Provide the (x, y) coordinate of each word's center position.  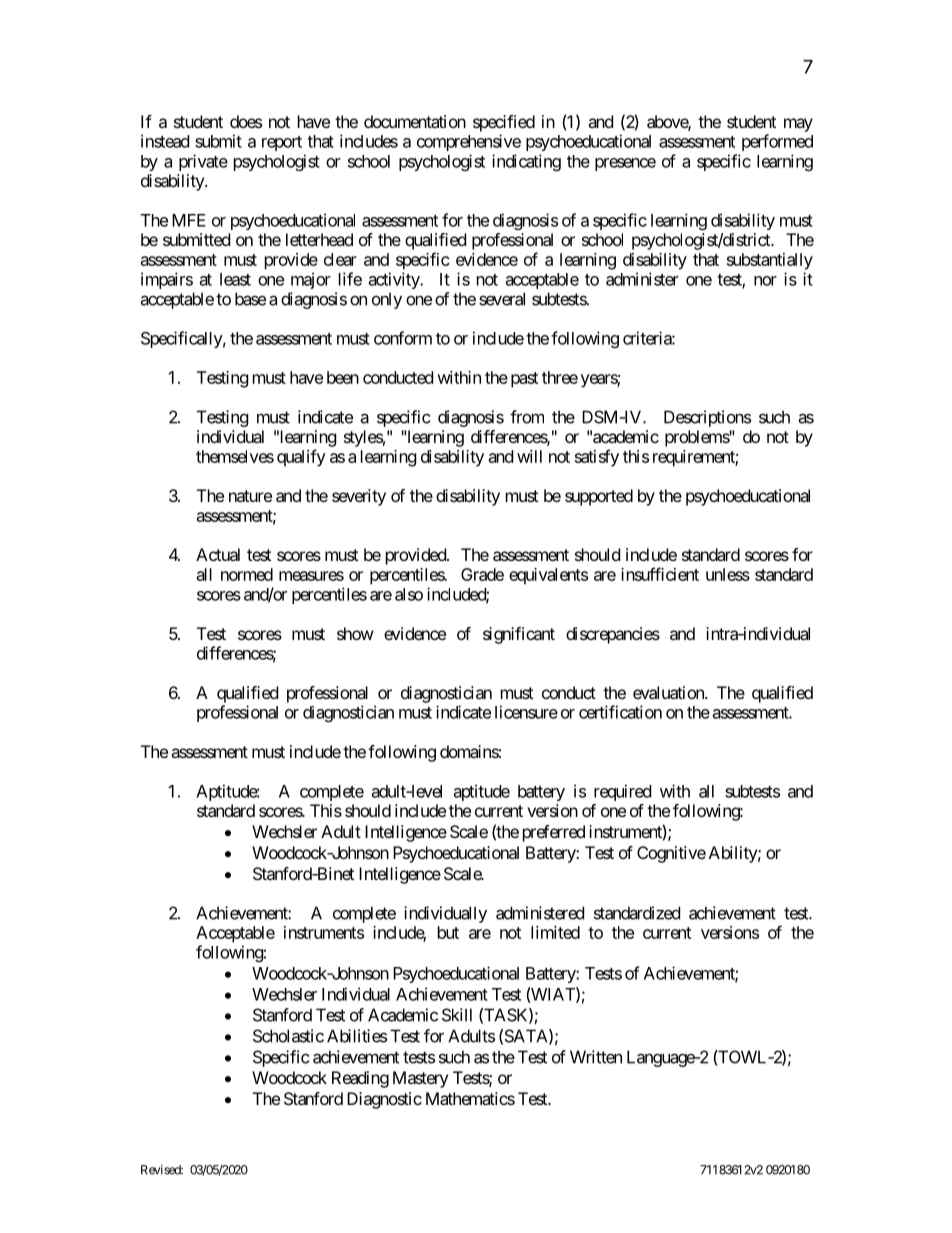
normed (247, 574)
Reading (360, 1079)
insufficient (660, 574)
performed (777, 142)
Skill (457, 1015)
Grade (482, 574)
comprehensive (469, 142)
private (203, 162)
